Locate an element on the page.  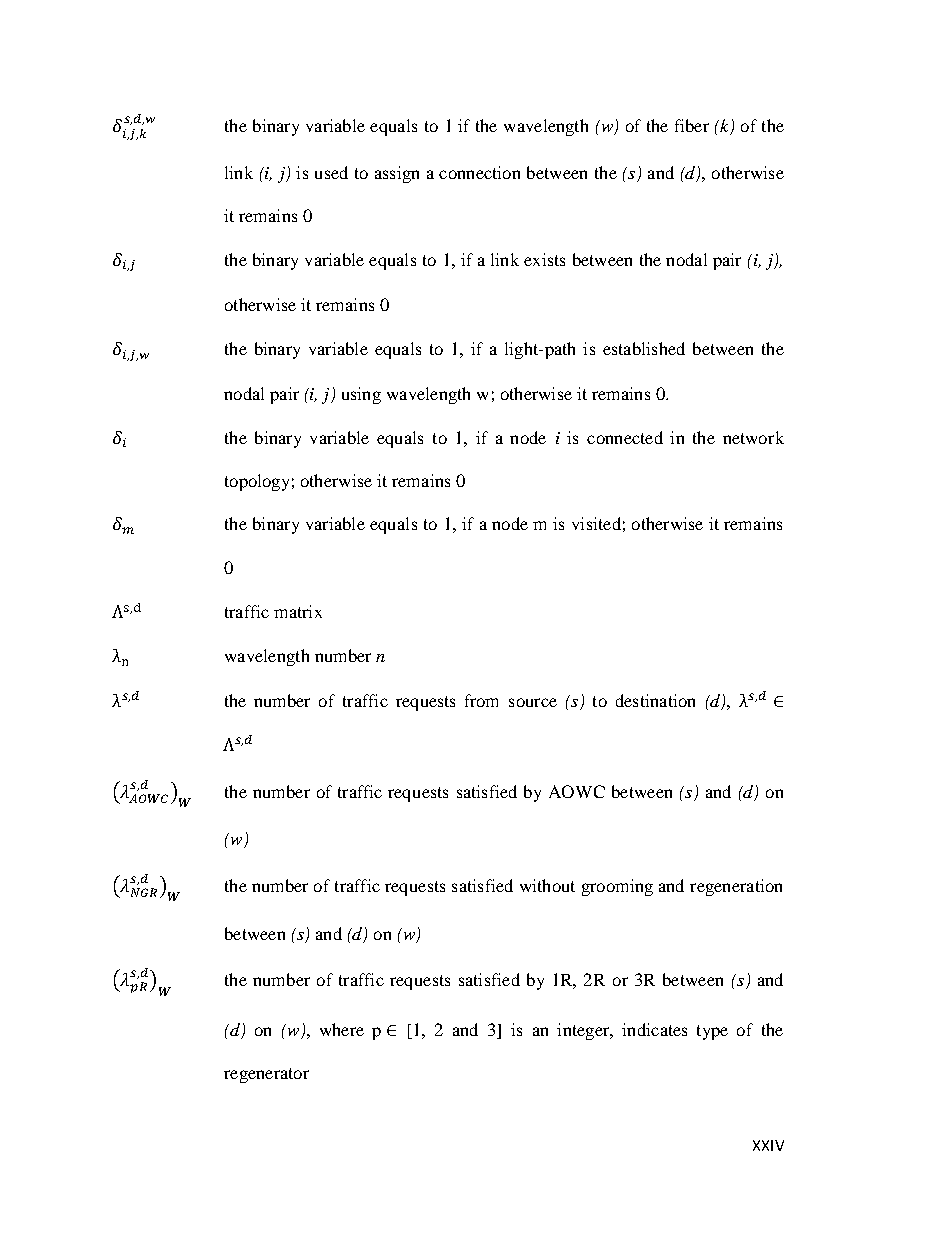
matrix is located at coordinates (298, 611).
